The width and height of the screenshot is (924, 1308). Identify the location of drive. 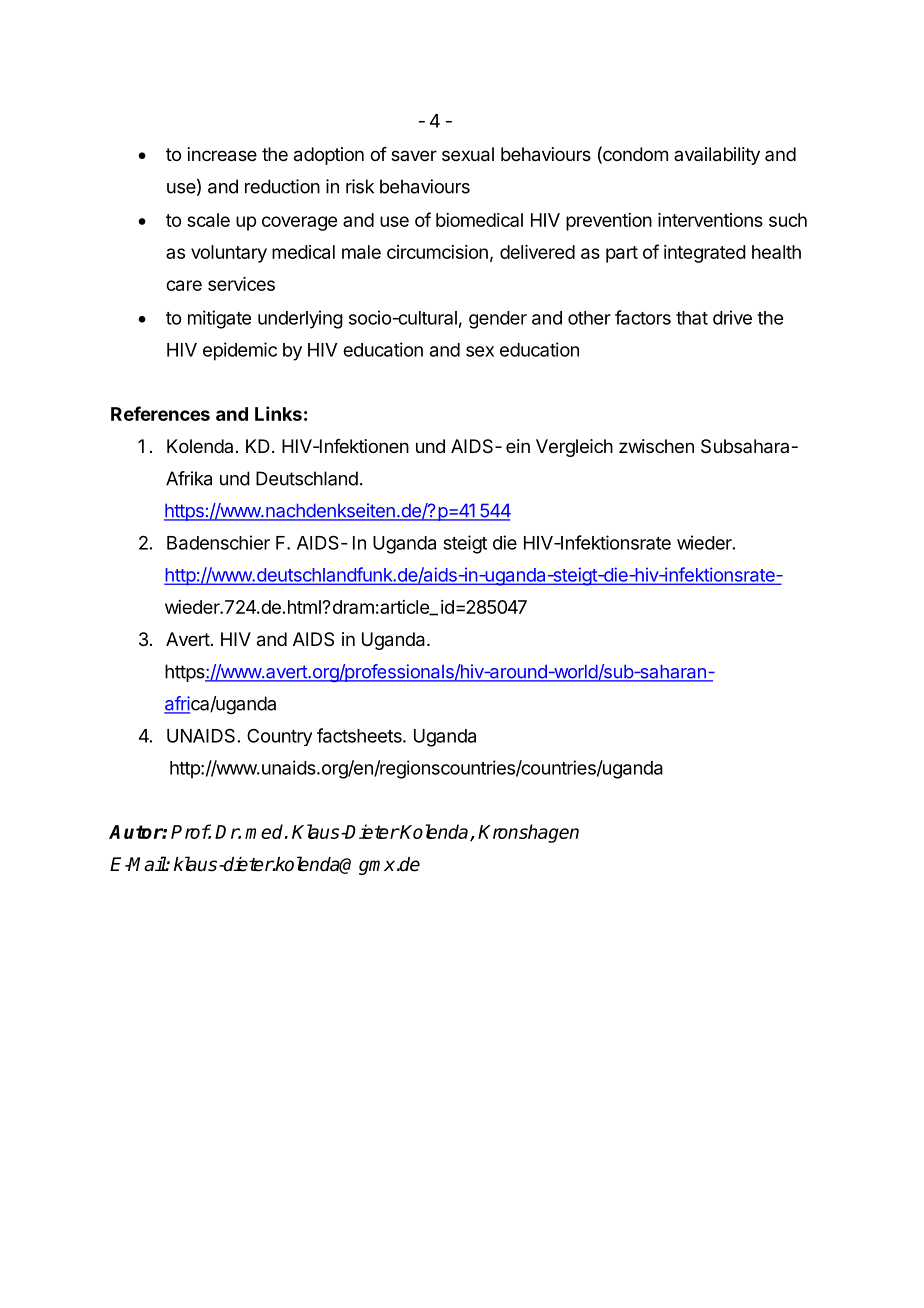
(732, 317).
